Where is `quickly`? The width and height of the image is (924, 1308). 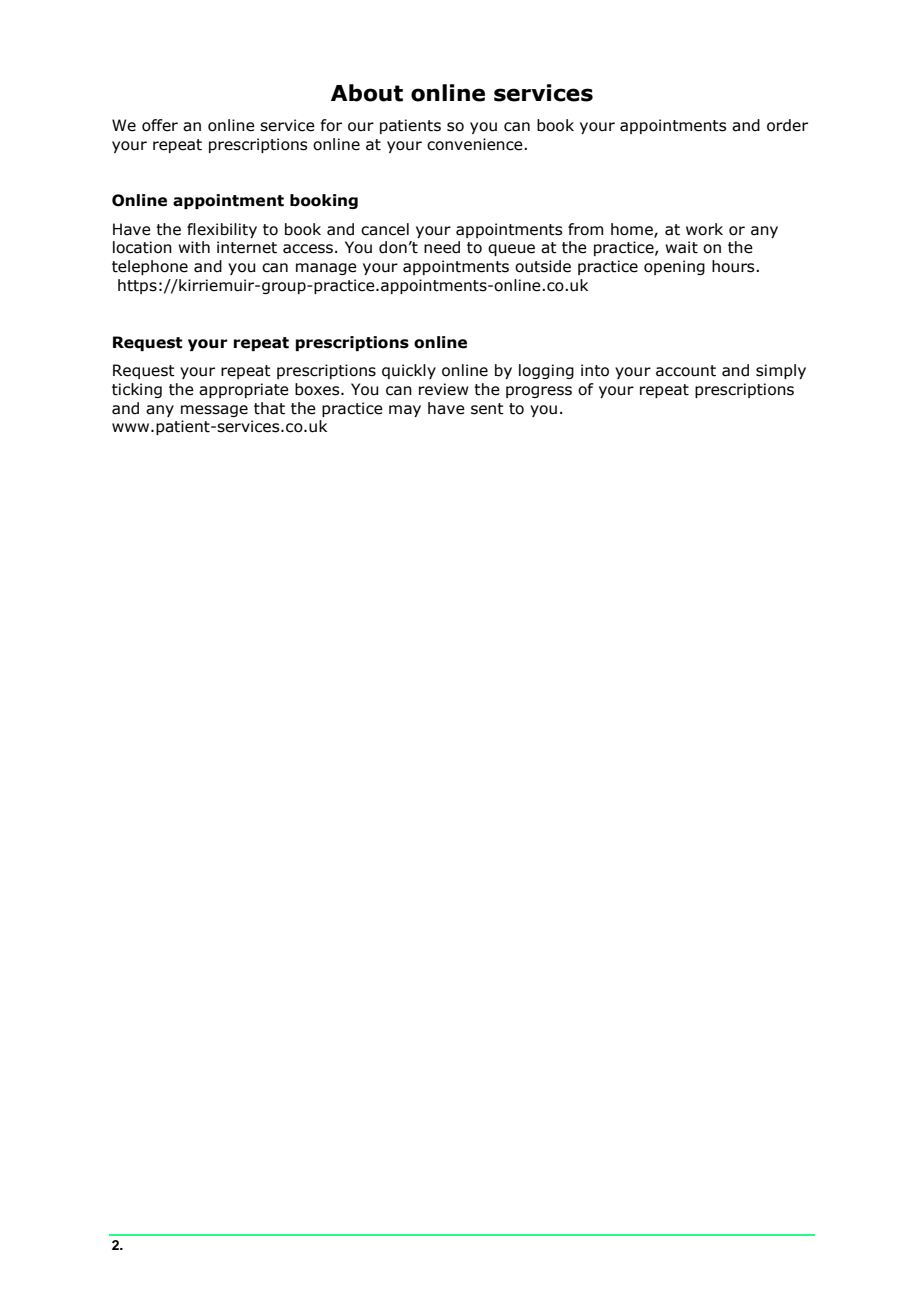 quickly is located at coordinates (409, 371).
